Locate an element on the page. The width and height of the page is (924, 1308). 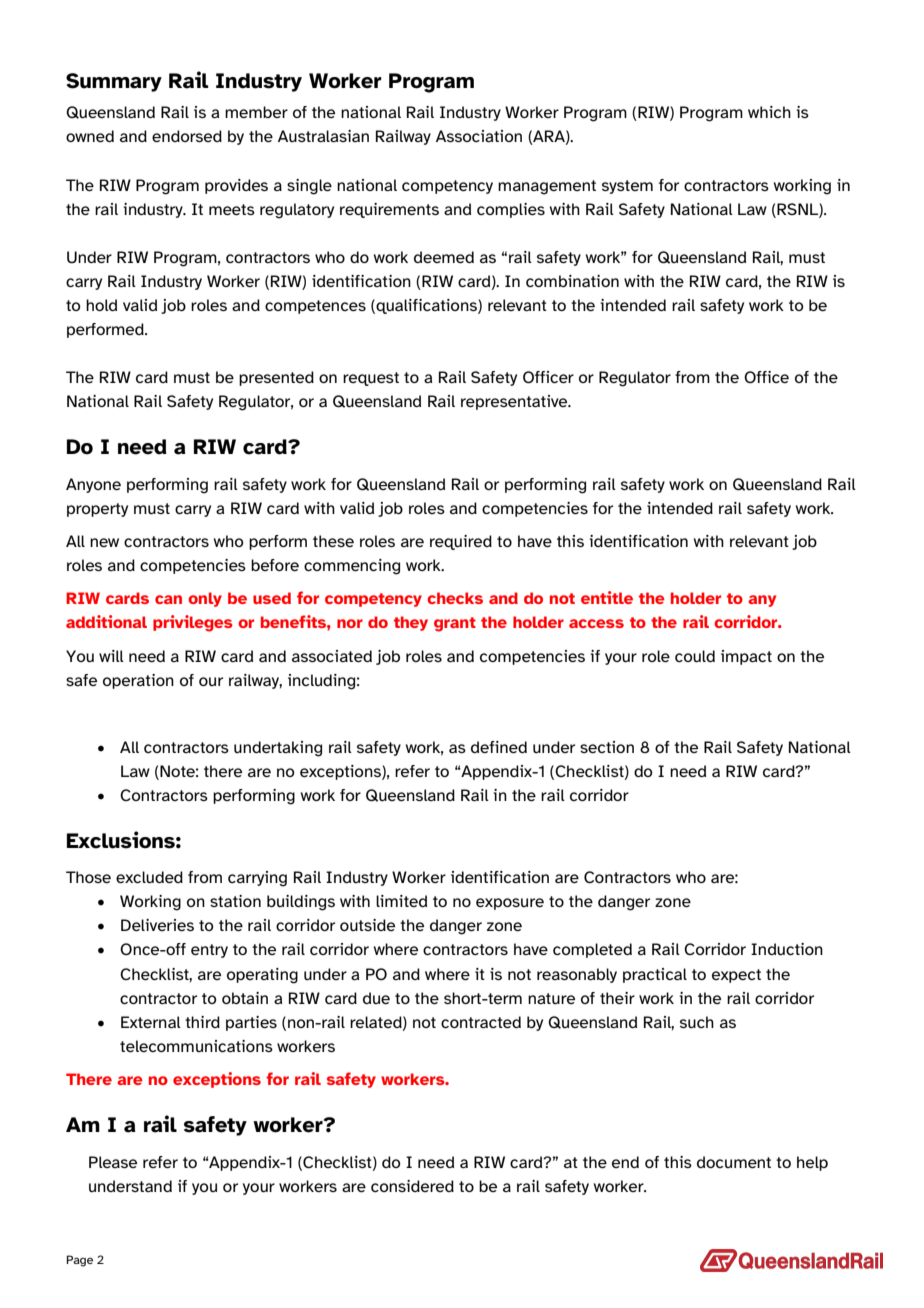
which is located at coordinates (769, 112).
